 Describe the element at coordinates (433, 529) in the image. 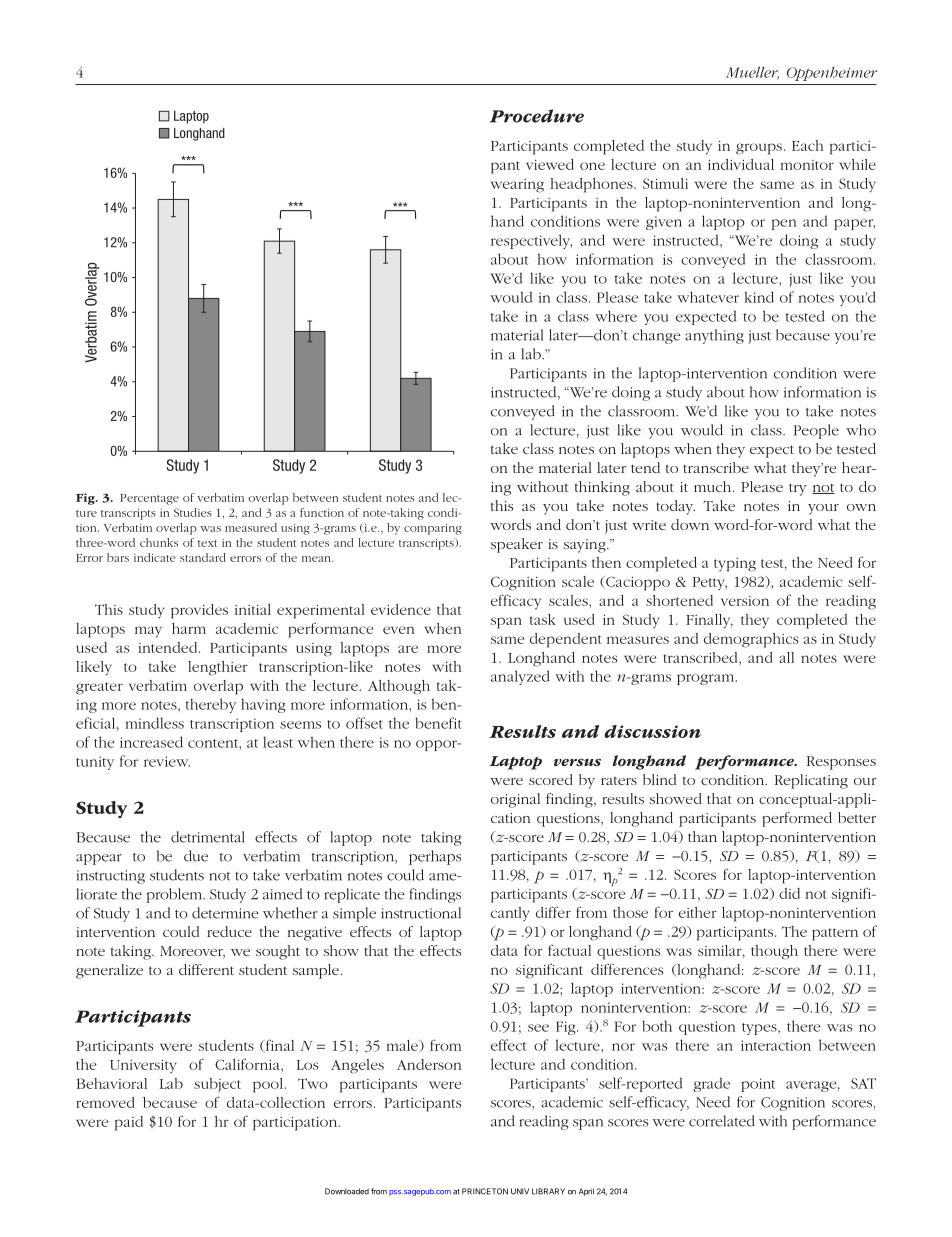

I see `comparing` at that location.
